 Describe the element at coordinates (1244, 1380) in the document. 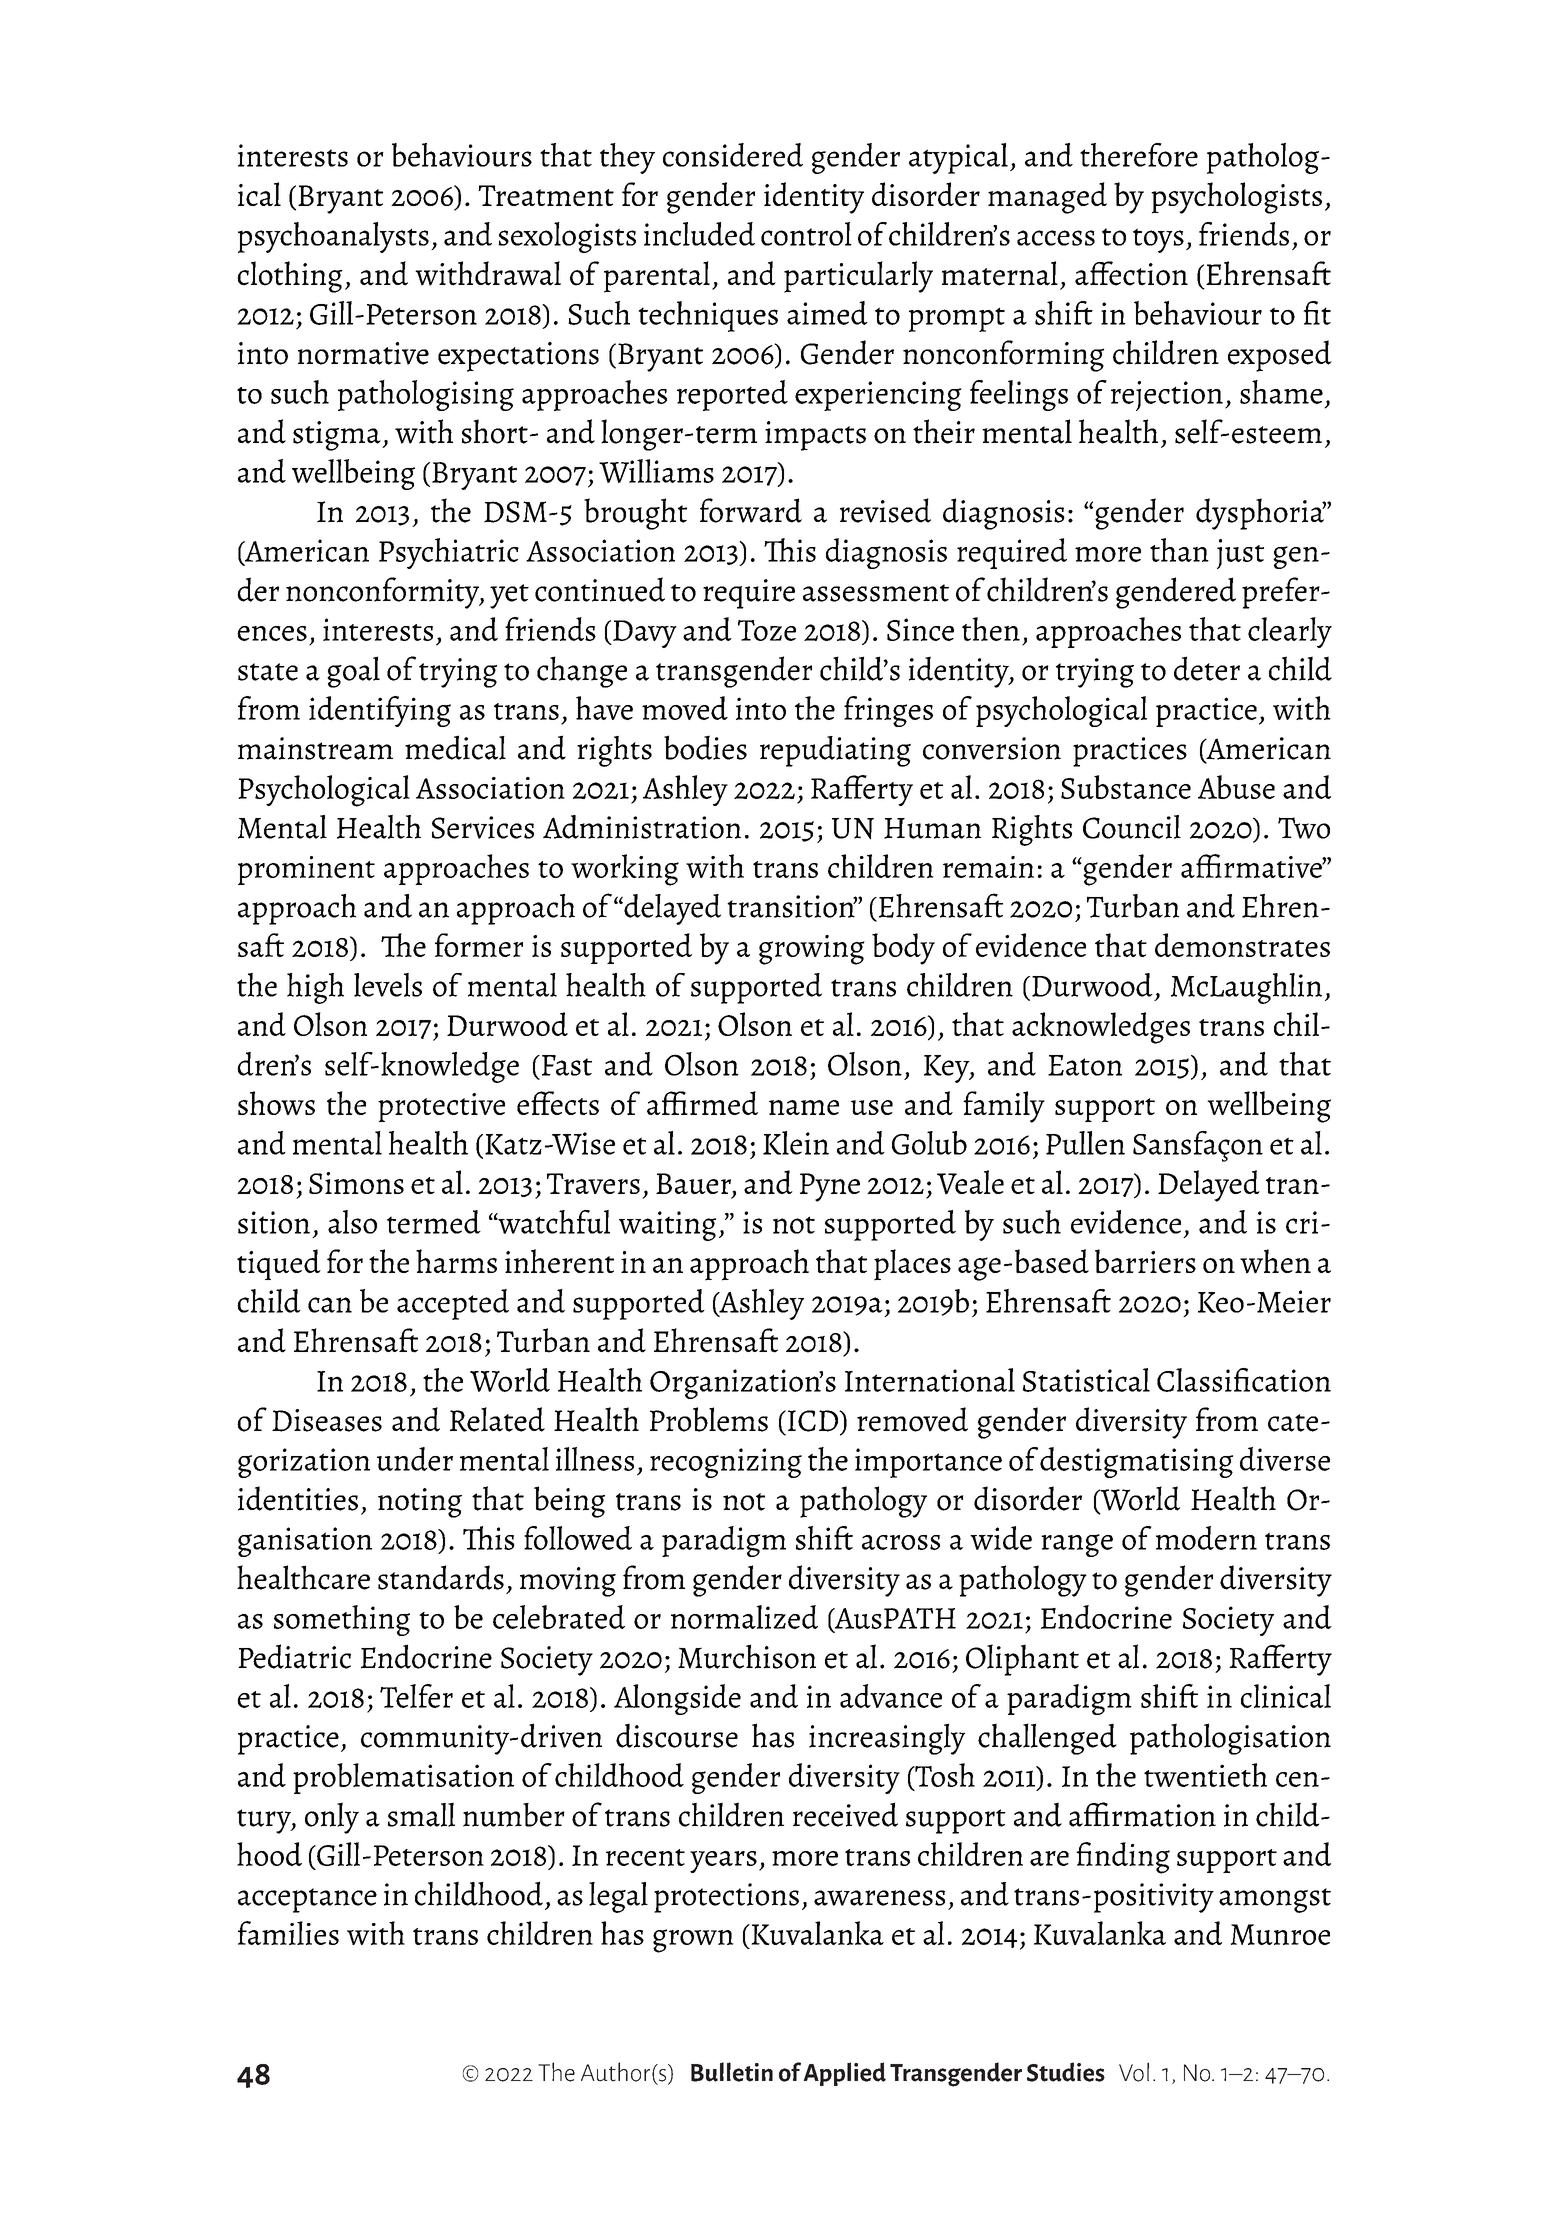

I see `Classification` at that location.
